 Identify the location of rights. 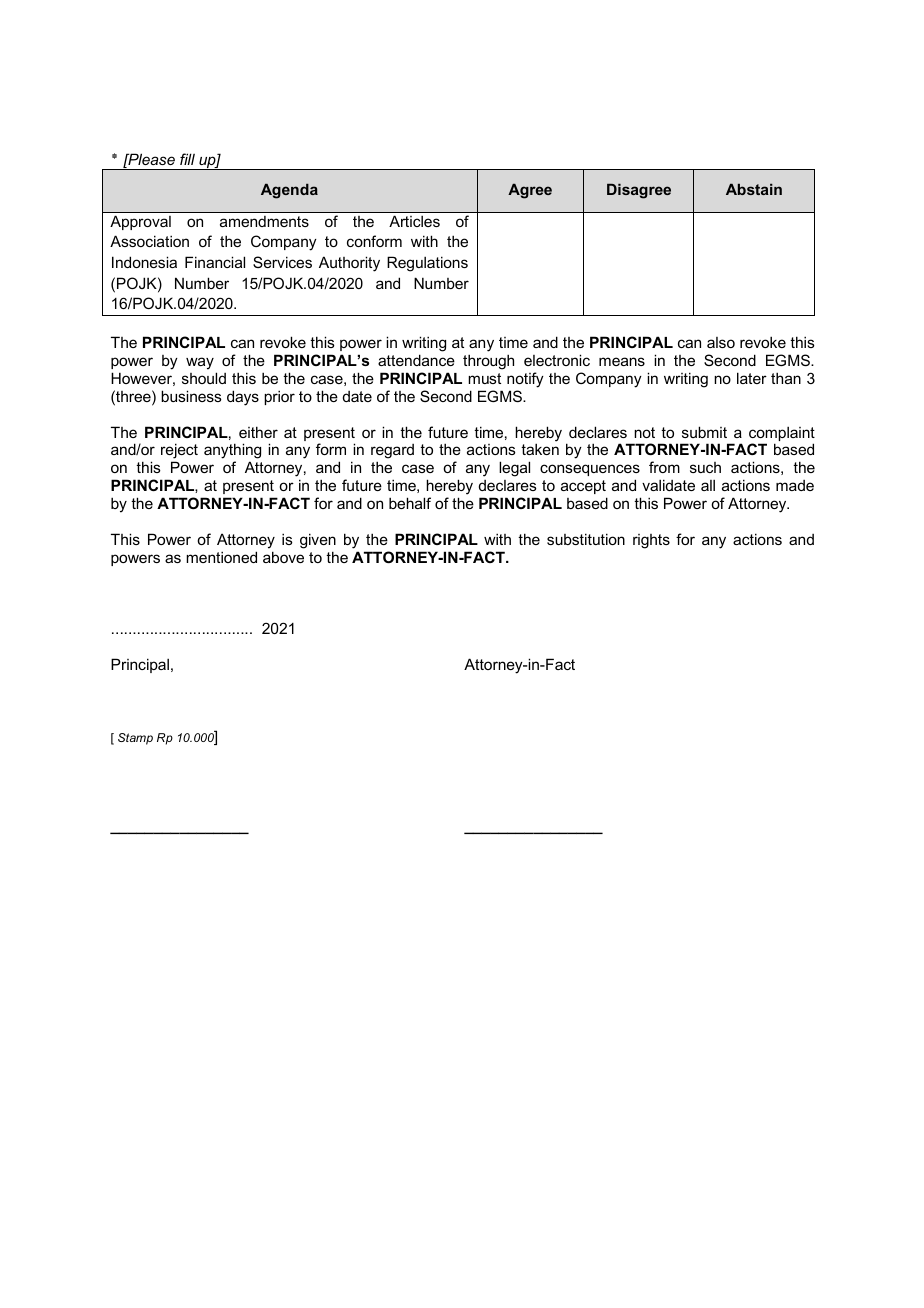
(651, 541).
